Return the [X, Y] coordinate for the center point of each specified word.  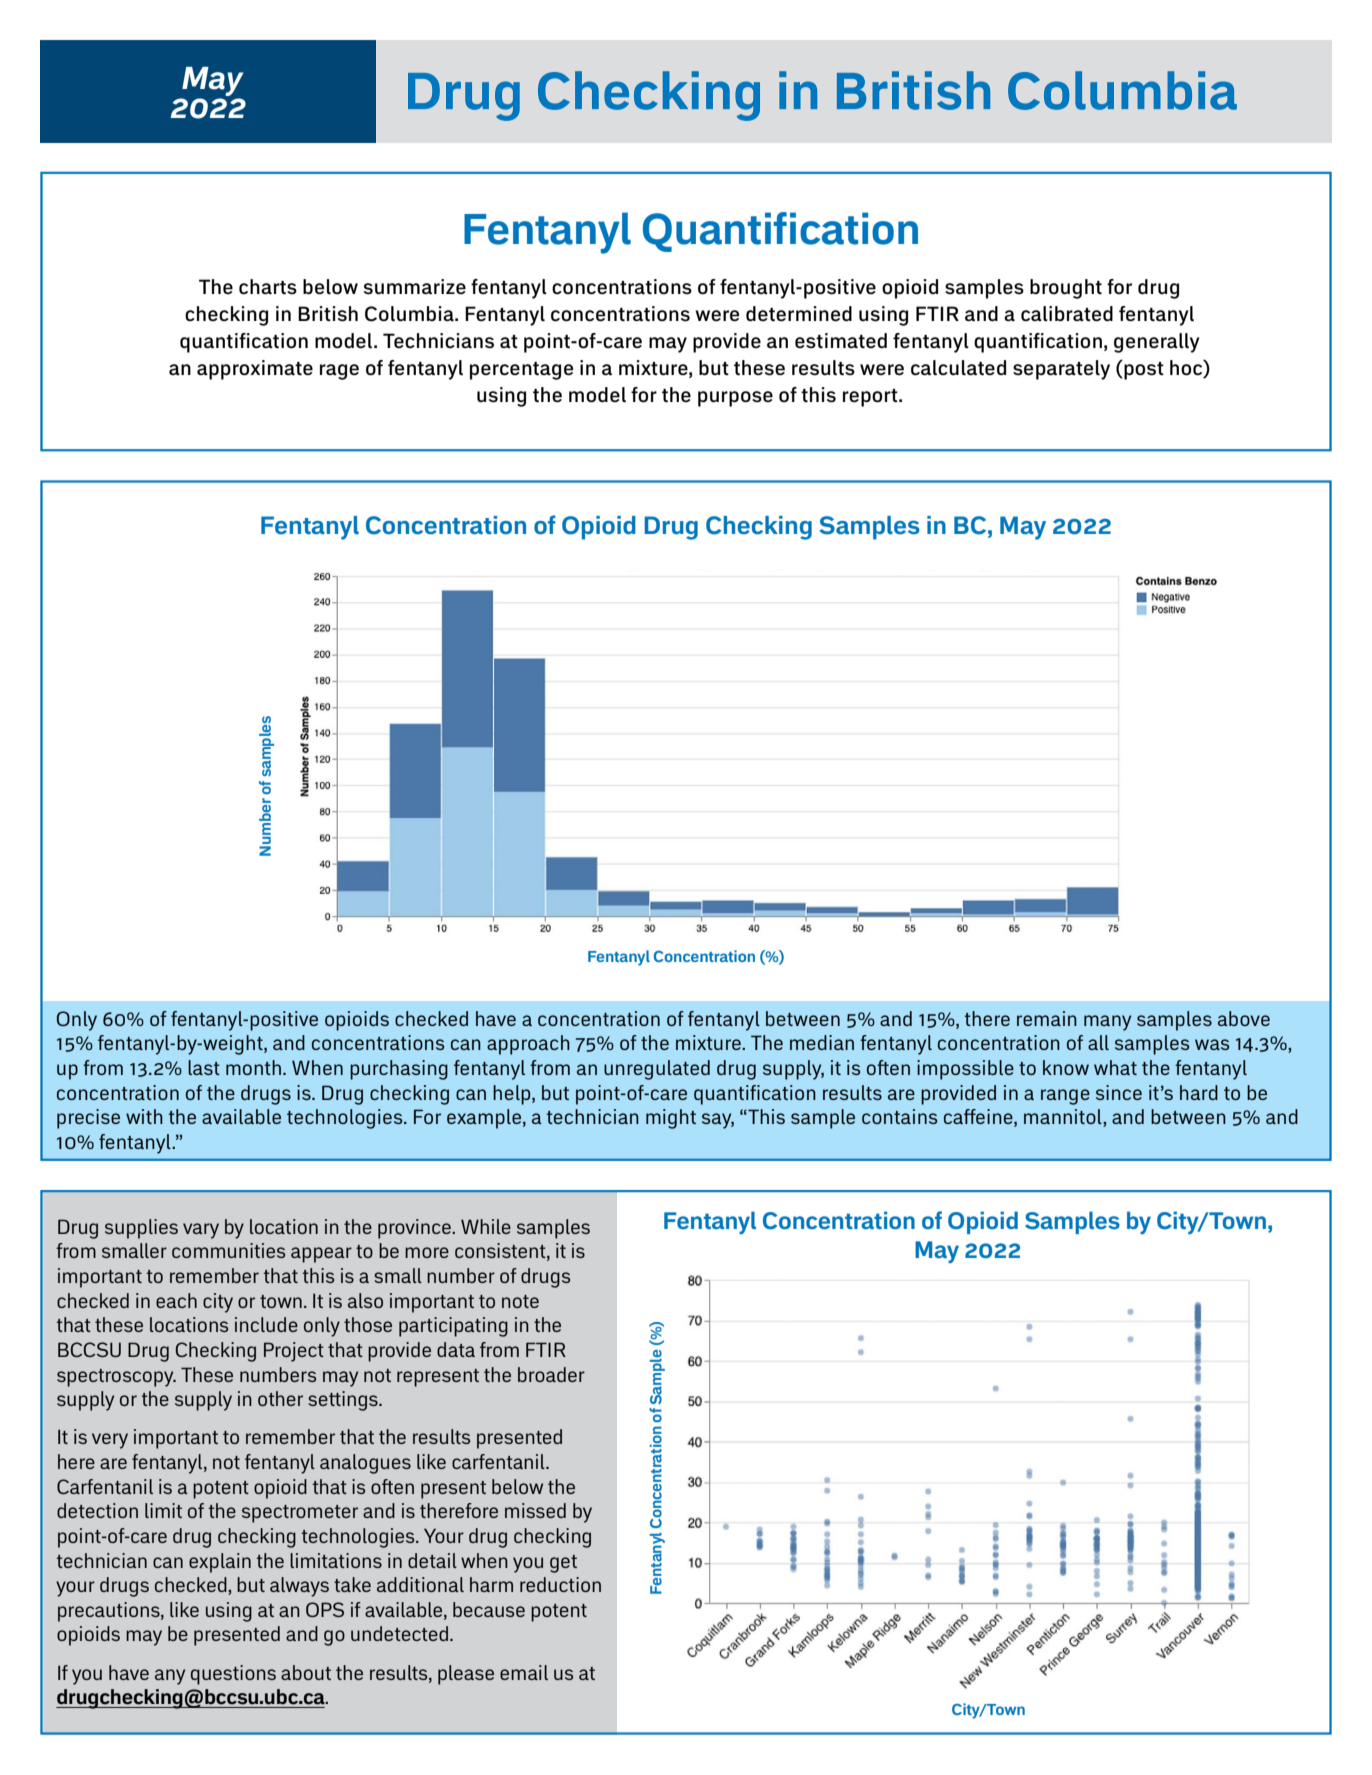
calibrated [1067, 314]
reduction [560, 1584]
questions [233, 1675]
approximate [255, 370]
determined [799, 314]
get [563, 1564]
